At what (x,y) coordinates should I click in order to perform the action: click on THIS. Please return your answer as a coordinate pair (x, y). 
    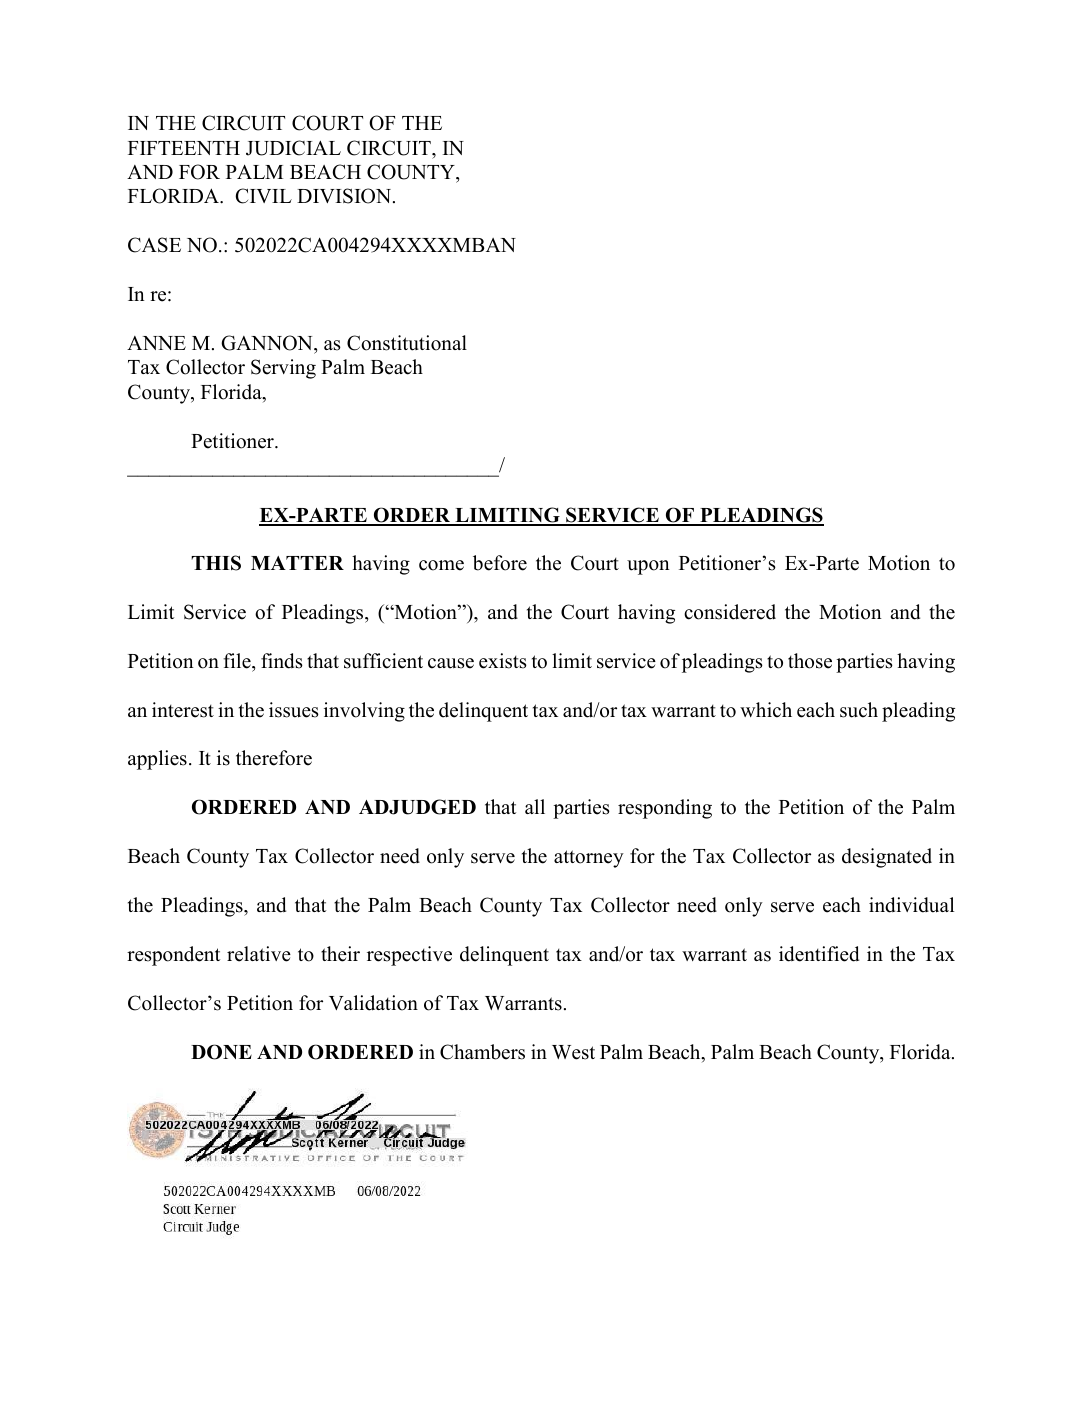
    Looking at the image, I should click on (216, 563).
